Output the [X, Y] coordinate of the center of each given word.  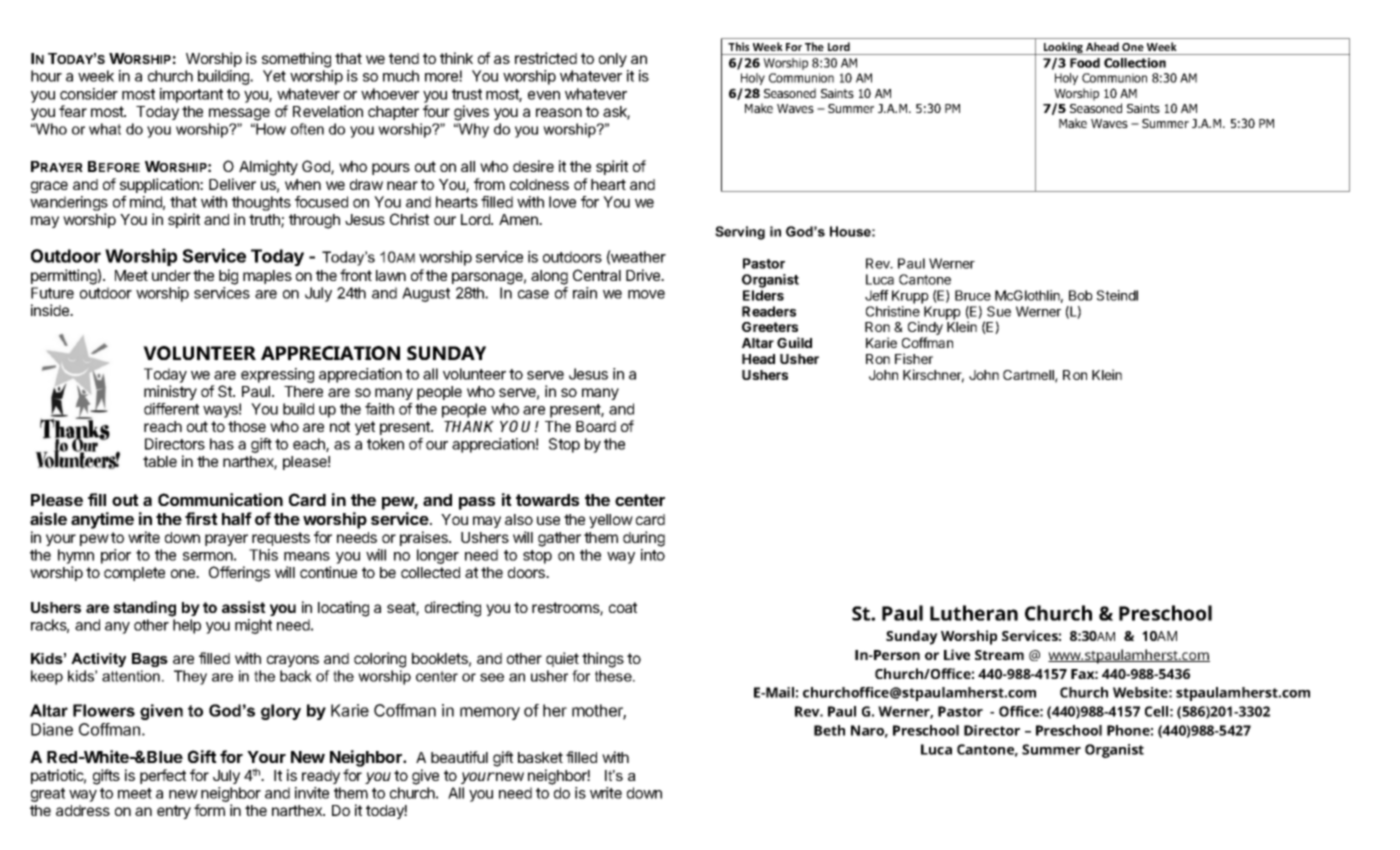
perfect [163, 776]
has [222, 444]
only [613, 60]
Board [596, 426]
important [191, 95]
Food [1085, 63]
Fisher [914, 358]
